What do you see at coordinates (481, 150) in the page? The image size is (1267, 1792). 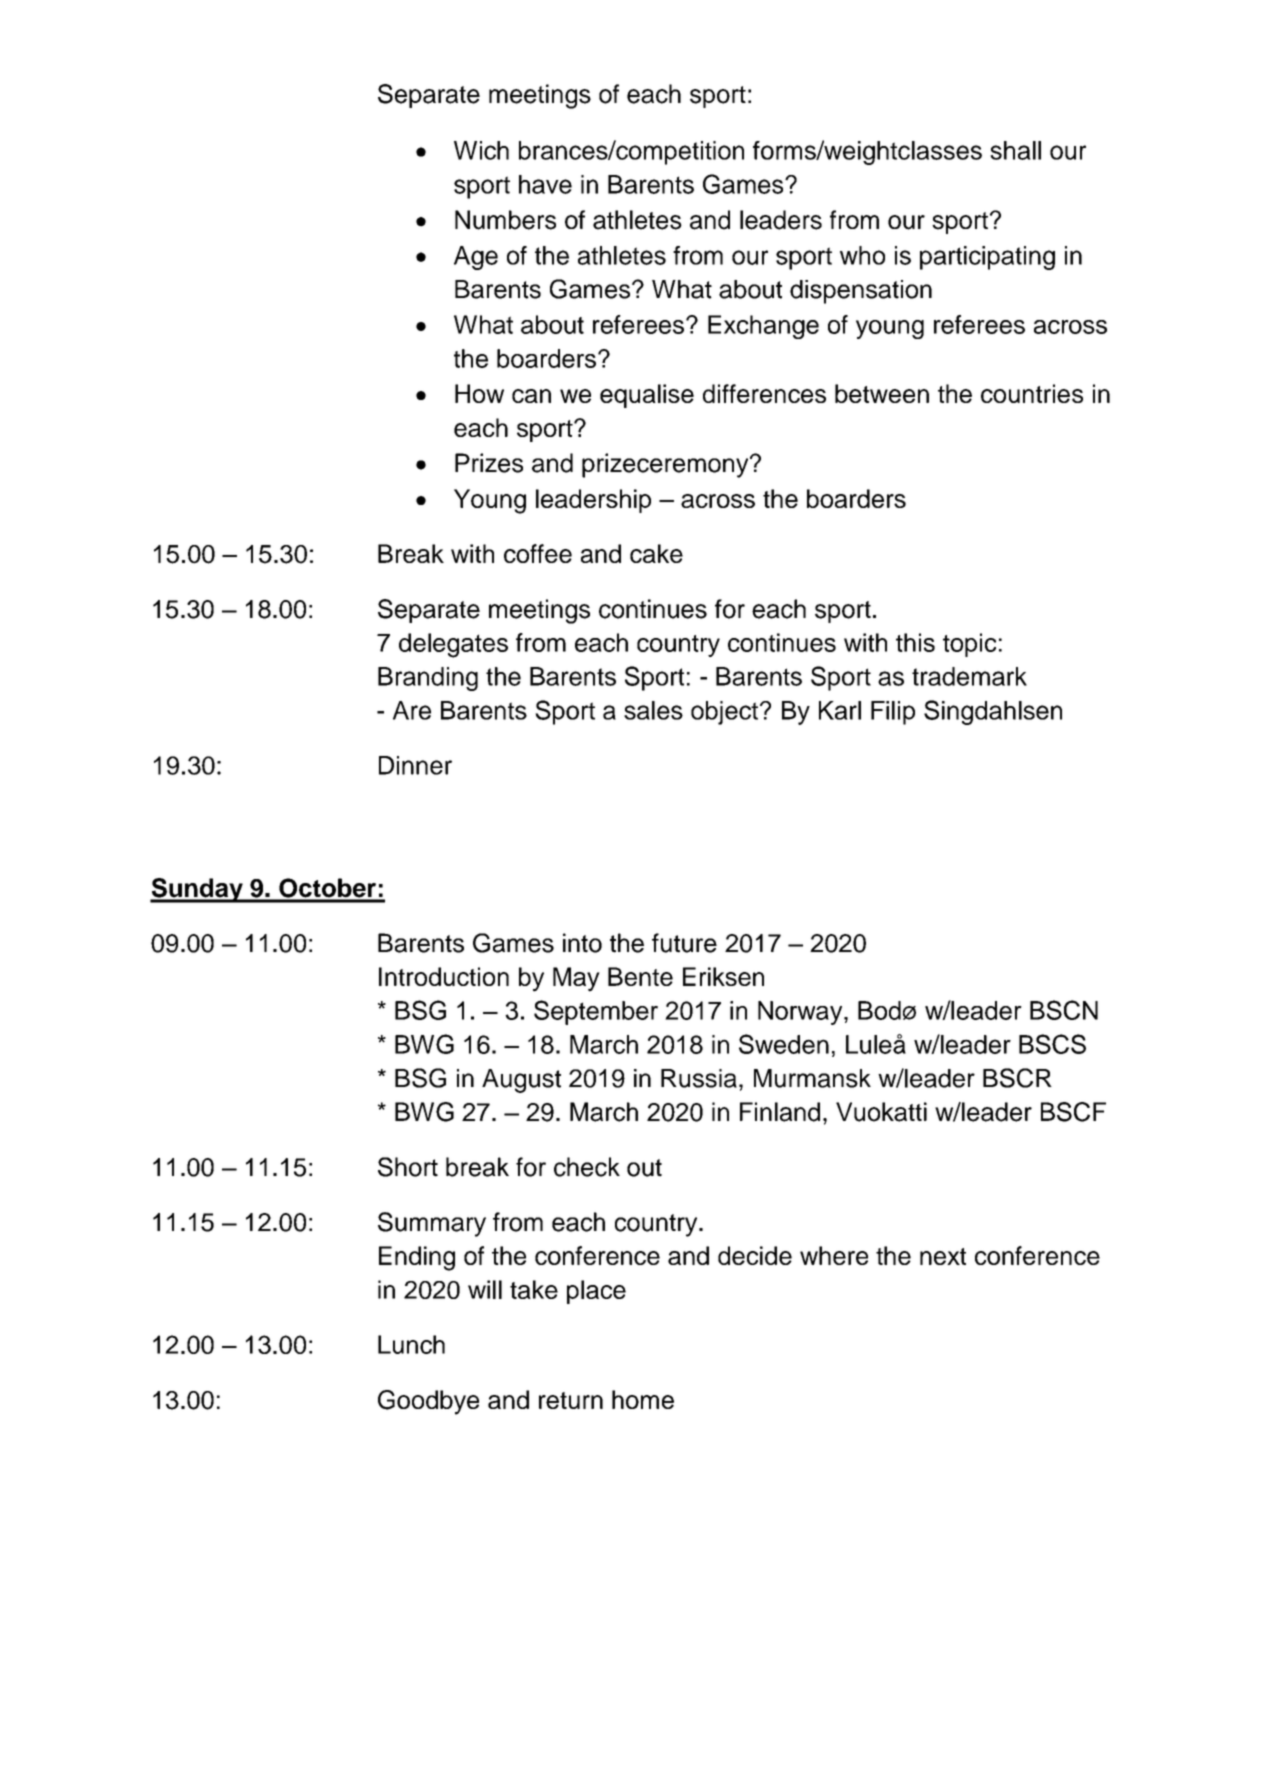 I see `Wich` at bounding box center [481, 150].
